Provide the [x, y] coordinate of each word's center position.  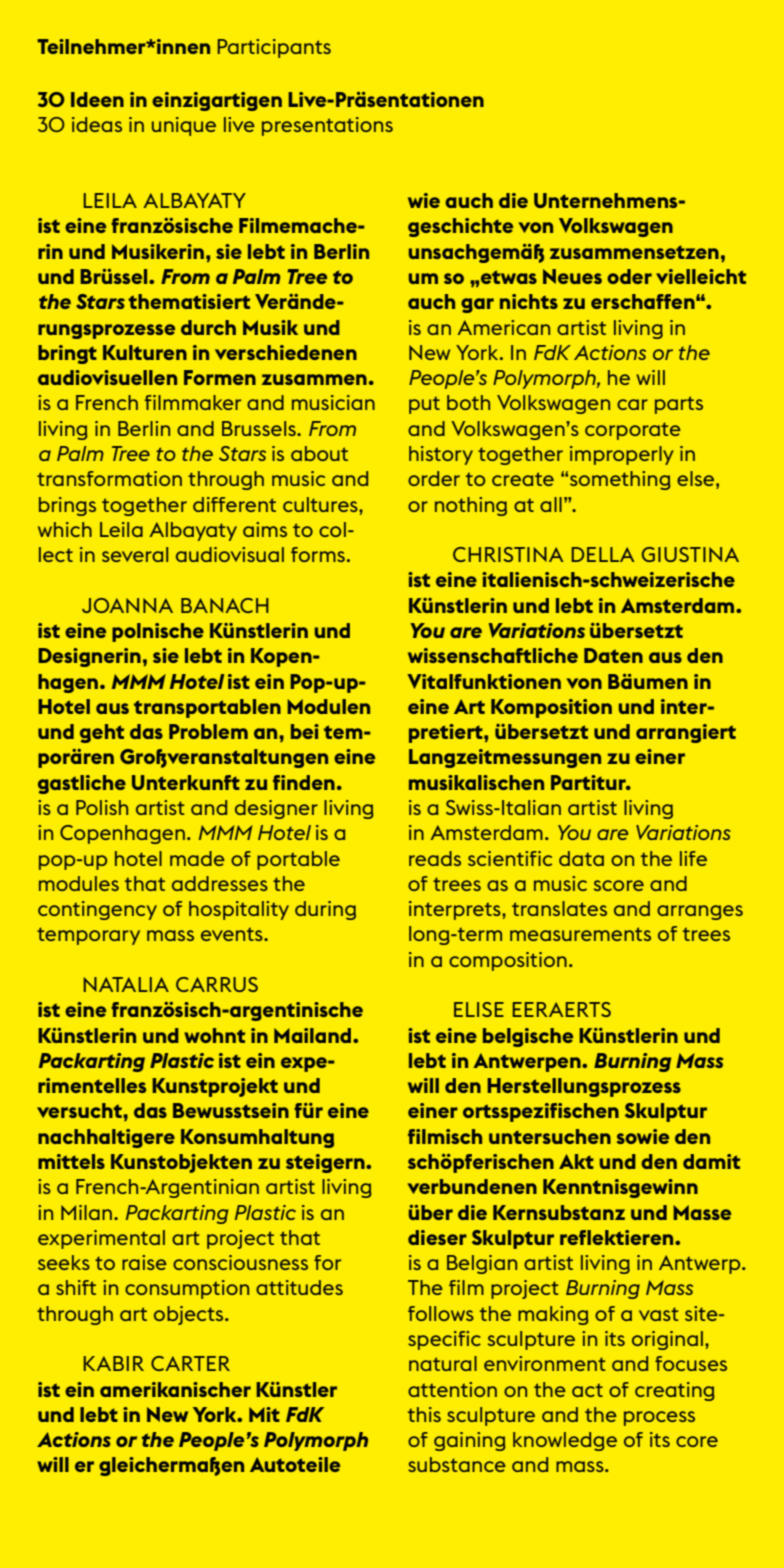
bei [305, 731]
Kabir [114, 1363]
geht [102, 733]
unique [184, 126]
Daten [613, 655]
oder [629, 276]
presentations [327, 126]
